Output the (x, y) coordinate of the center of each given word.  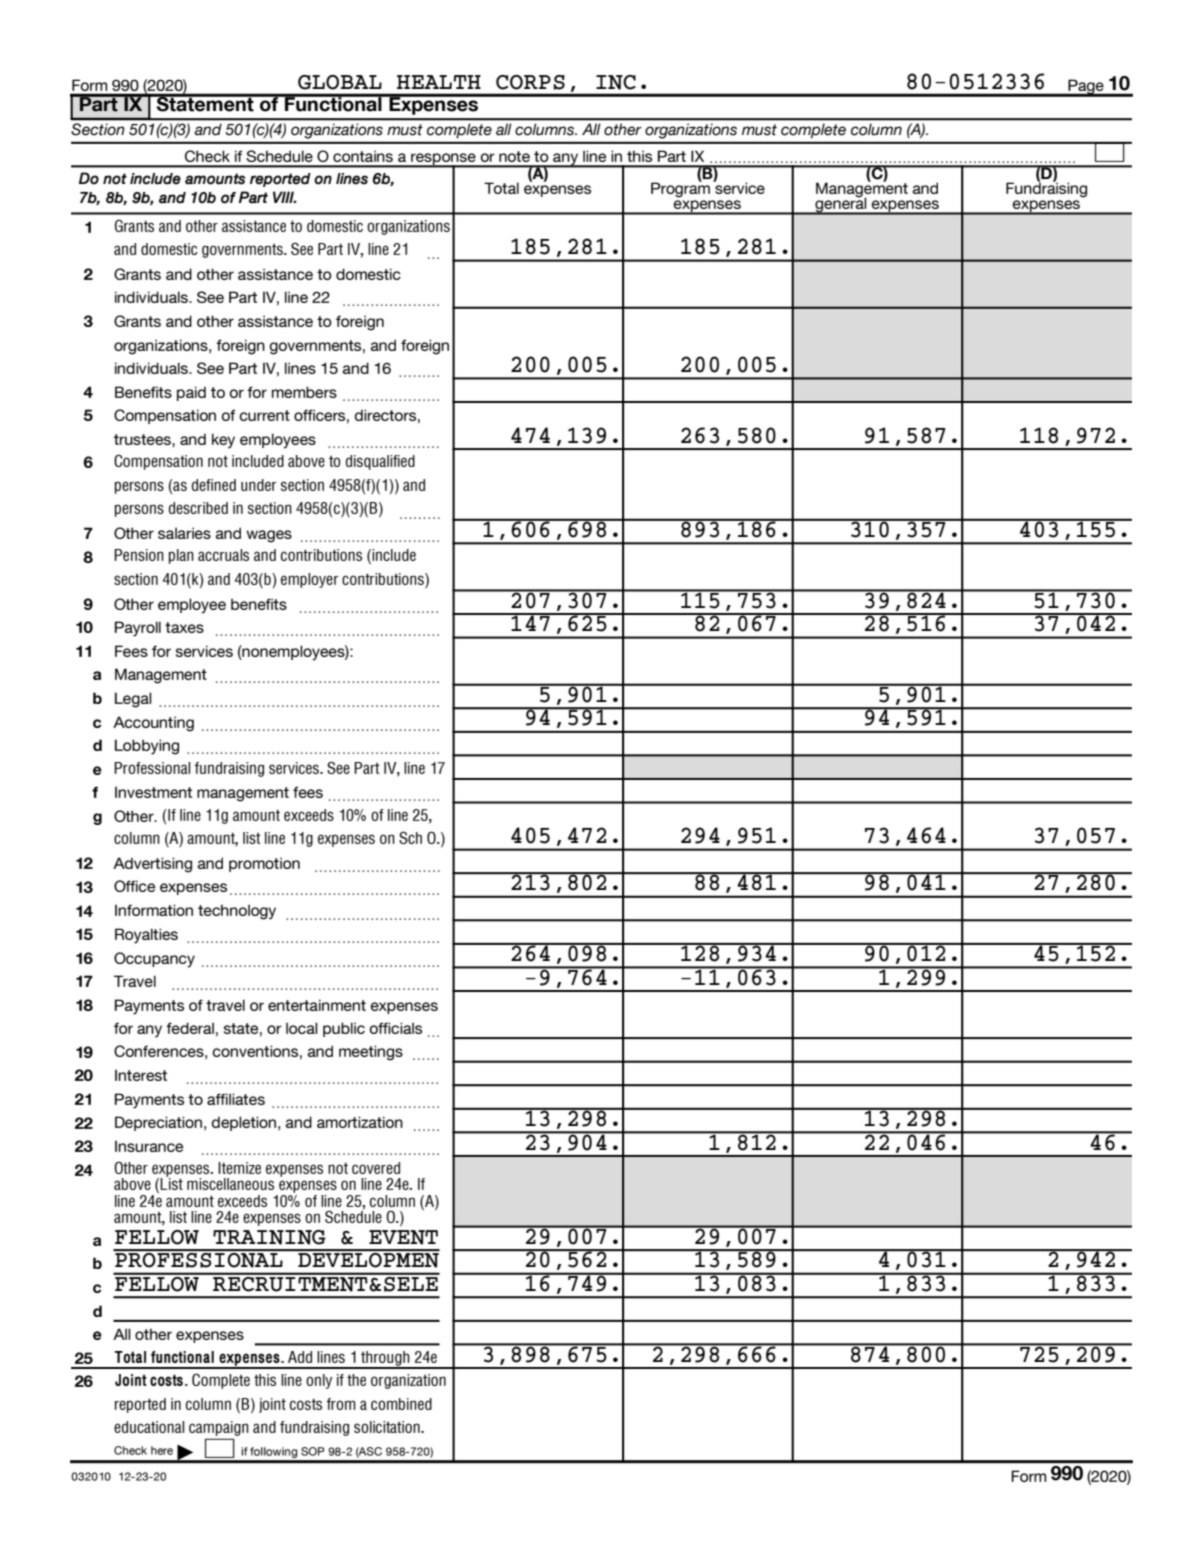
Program (680, 189)
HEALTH (439, 82)
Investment (153, 792)
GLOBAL (340, 82)
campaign (219, 1430)
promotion (264, 864)
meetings (371, 1053)
